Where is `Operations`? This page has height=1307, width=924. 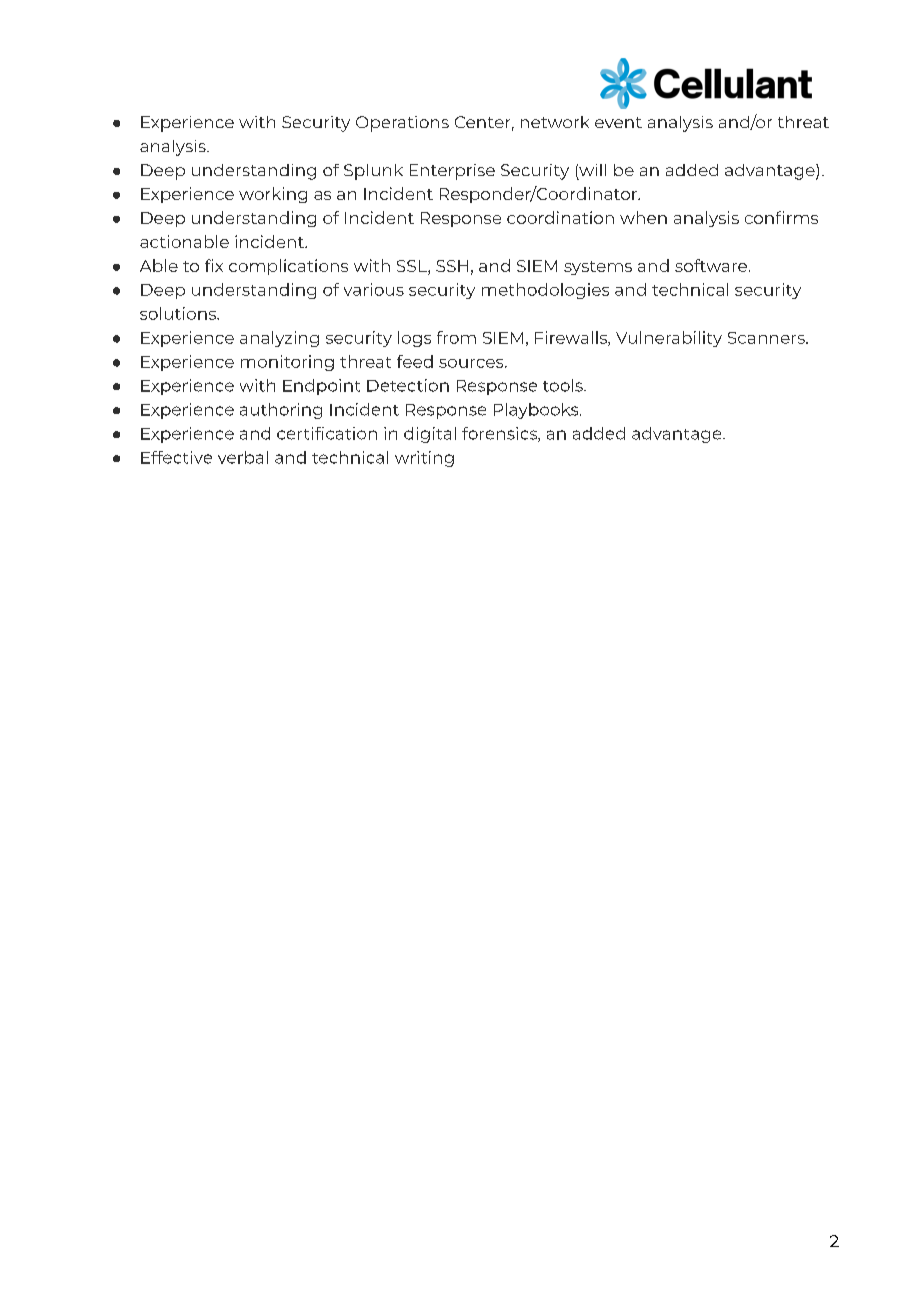
Operations is located at coordinates (402, 124).
